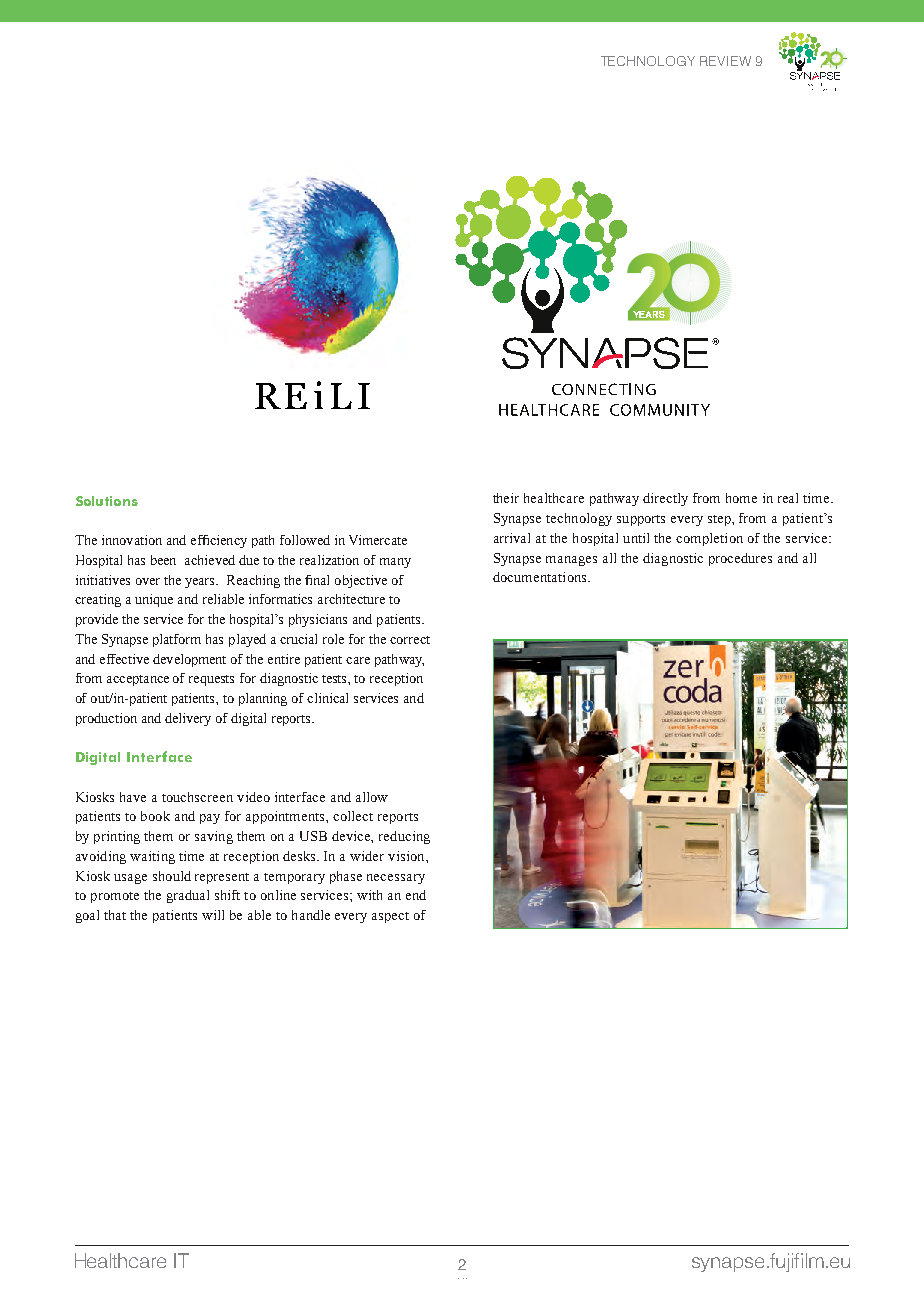 The height and width of the screenshot is (1308, 924). I want to click on many, so click(395, 563).
